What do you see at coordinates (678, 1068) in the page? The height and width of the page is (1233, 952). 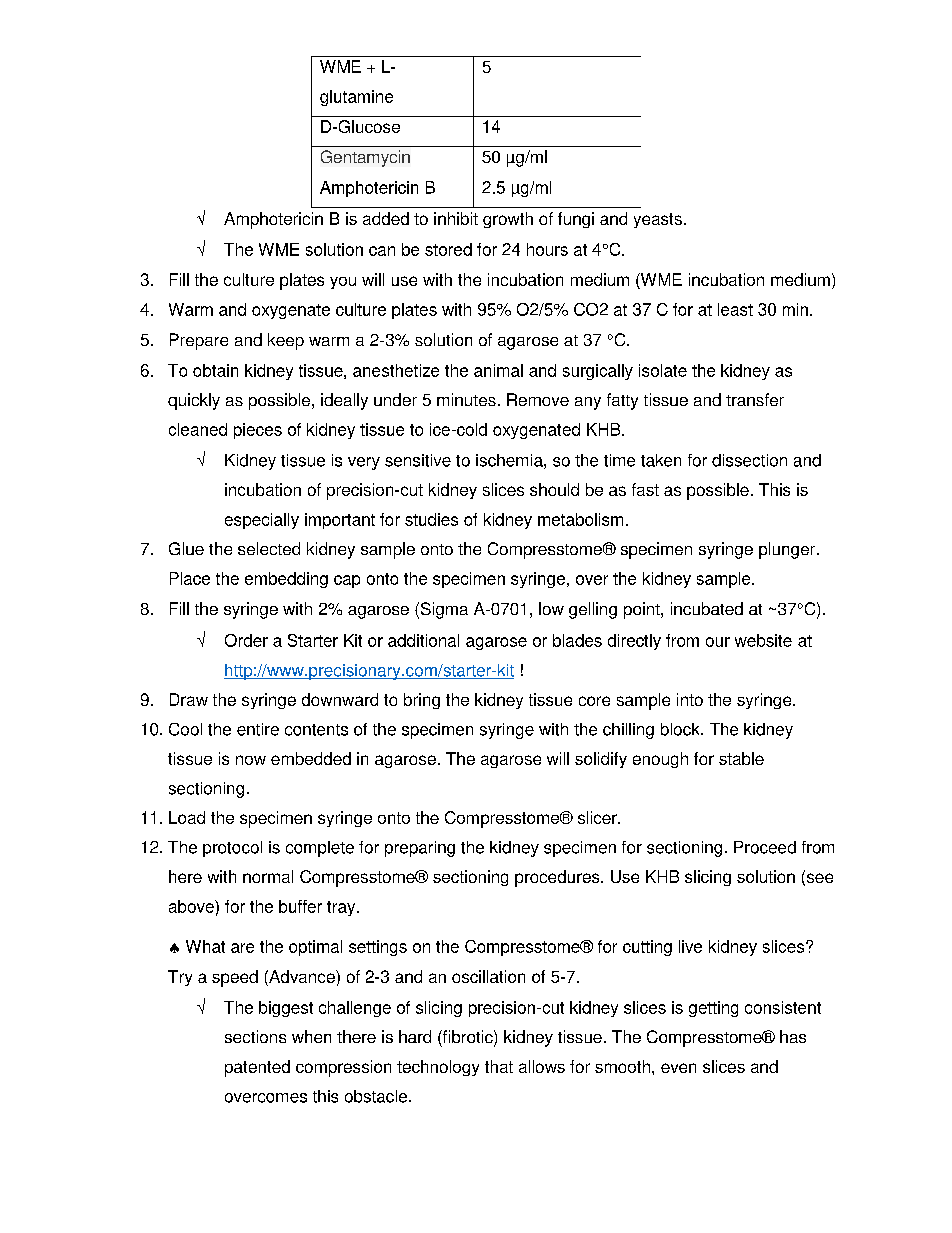 I see `even` at bounding box center [678, 1068].
